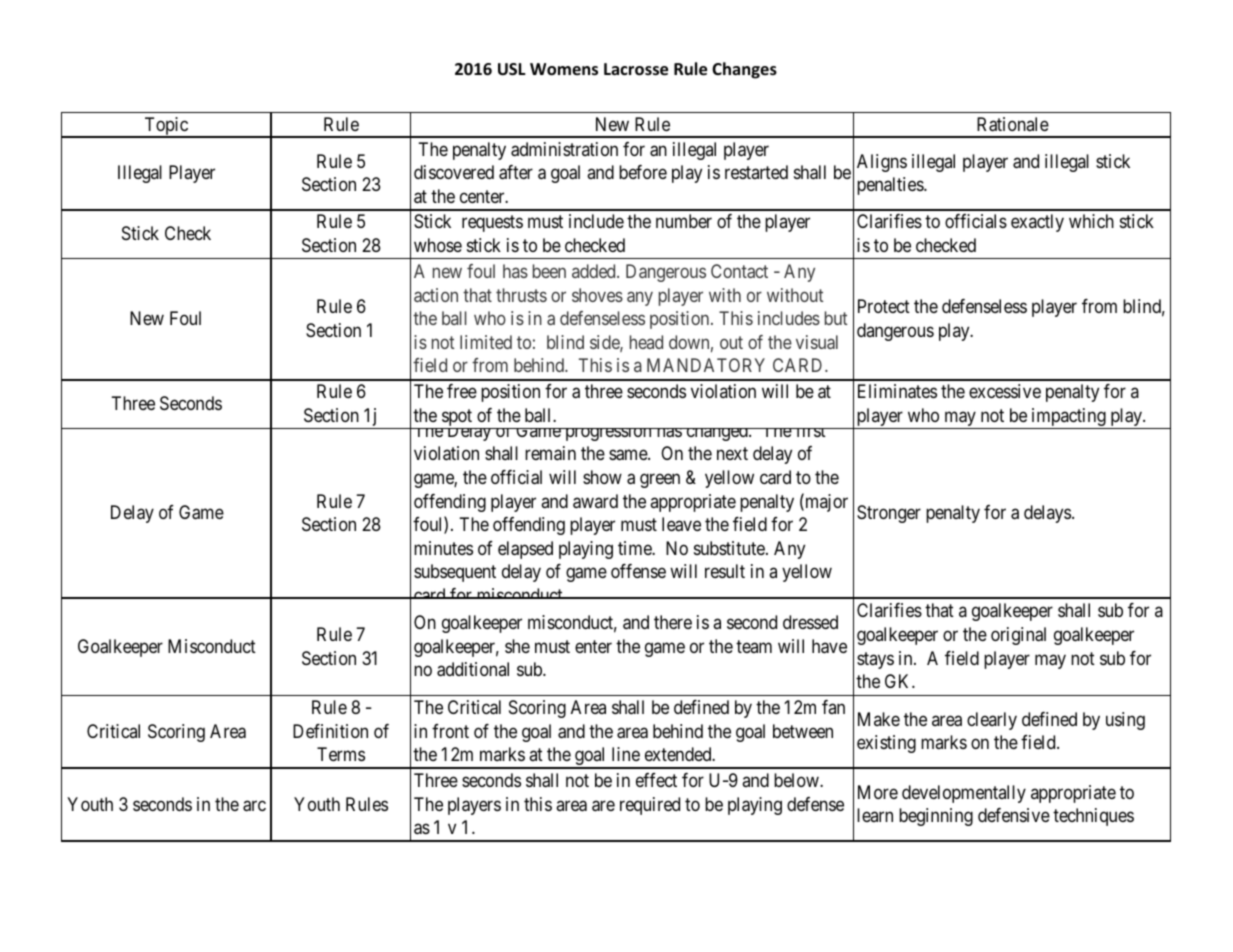 The width and height of the screenshot is (1233, 952). I want to click on Topic, so click(166, 127).
